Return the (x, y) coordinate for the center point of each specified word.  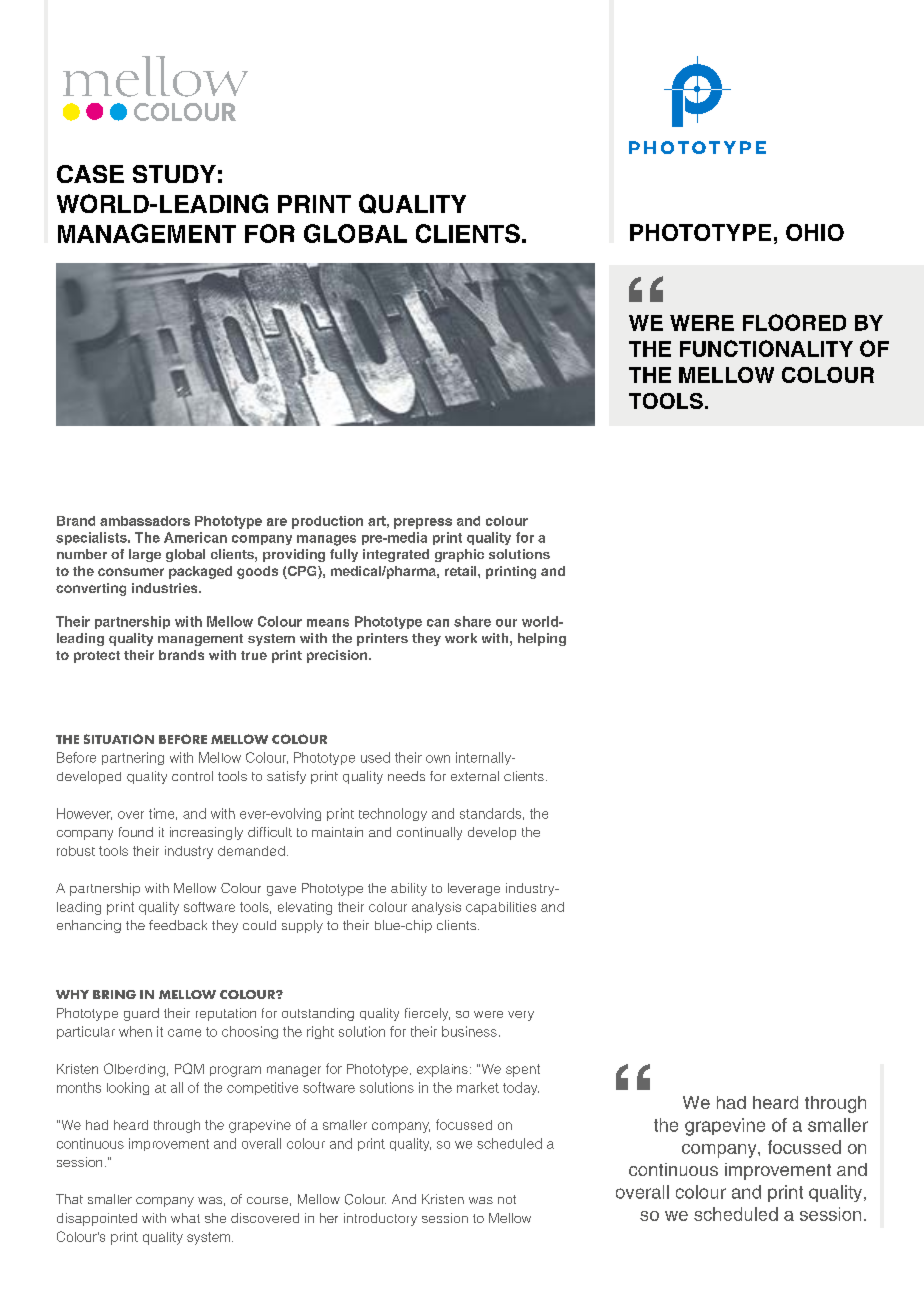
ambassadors (145, 521)
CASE (90, 174)
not (507, 1199)
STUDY (174, 174)
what (185, 1218)
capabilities (501, 908)
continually (429, 833)
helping (542, 639)
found (136, 832)
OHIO (815, 232)
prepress (423, 523)
